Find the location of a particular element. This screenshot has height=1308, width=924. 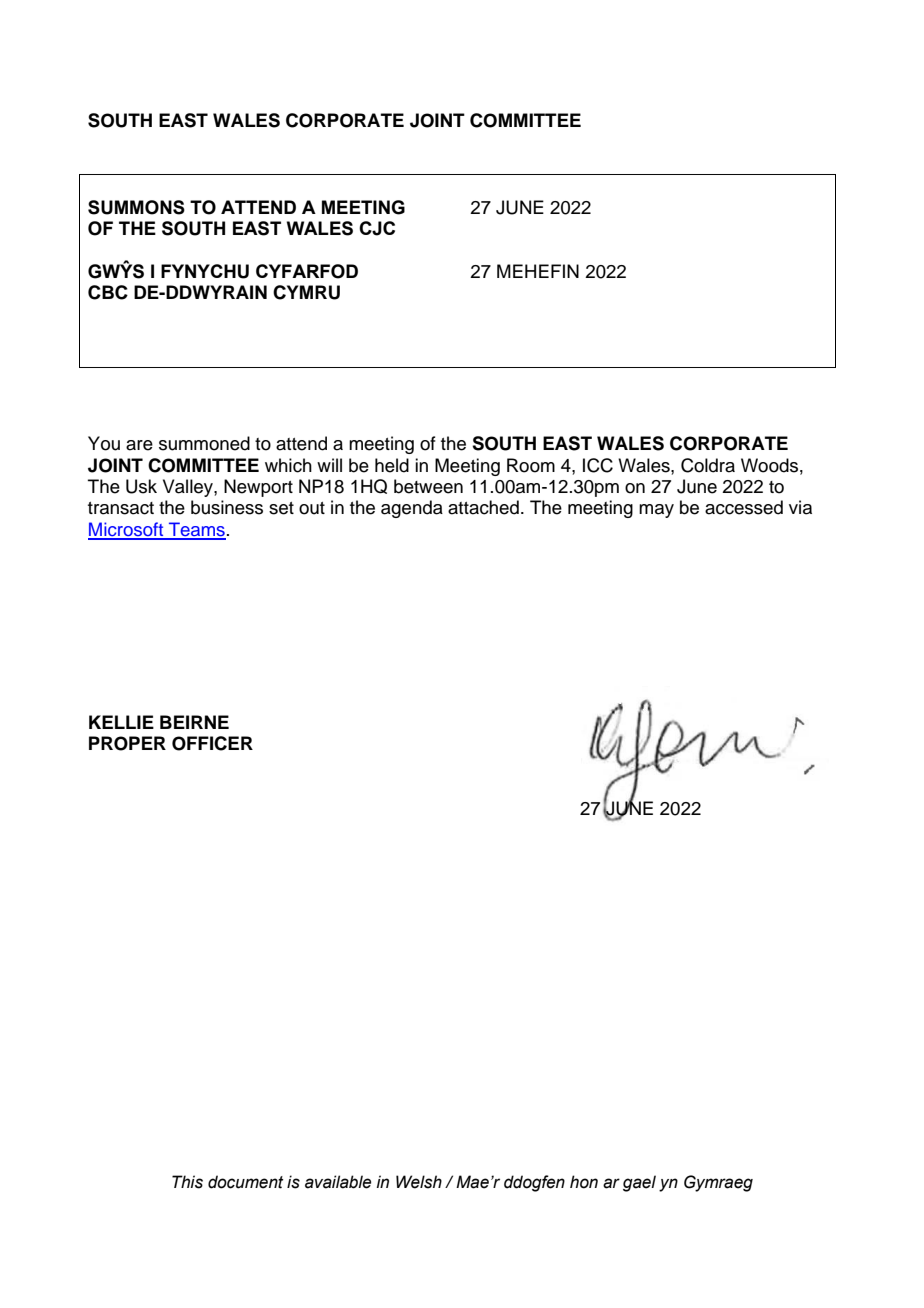

Welsh is located at coordinates (419, 1182).
